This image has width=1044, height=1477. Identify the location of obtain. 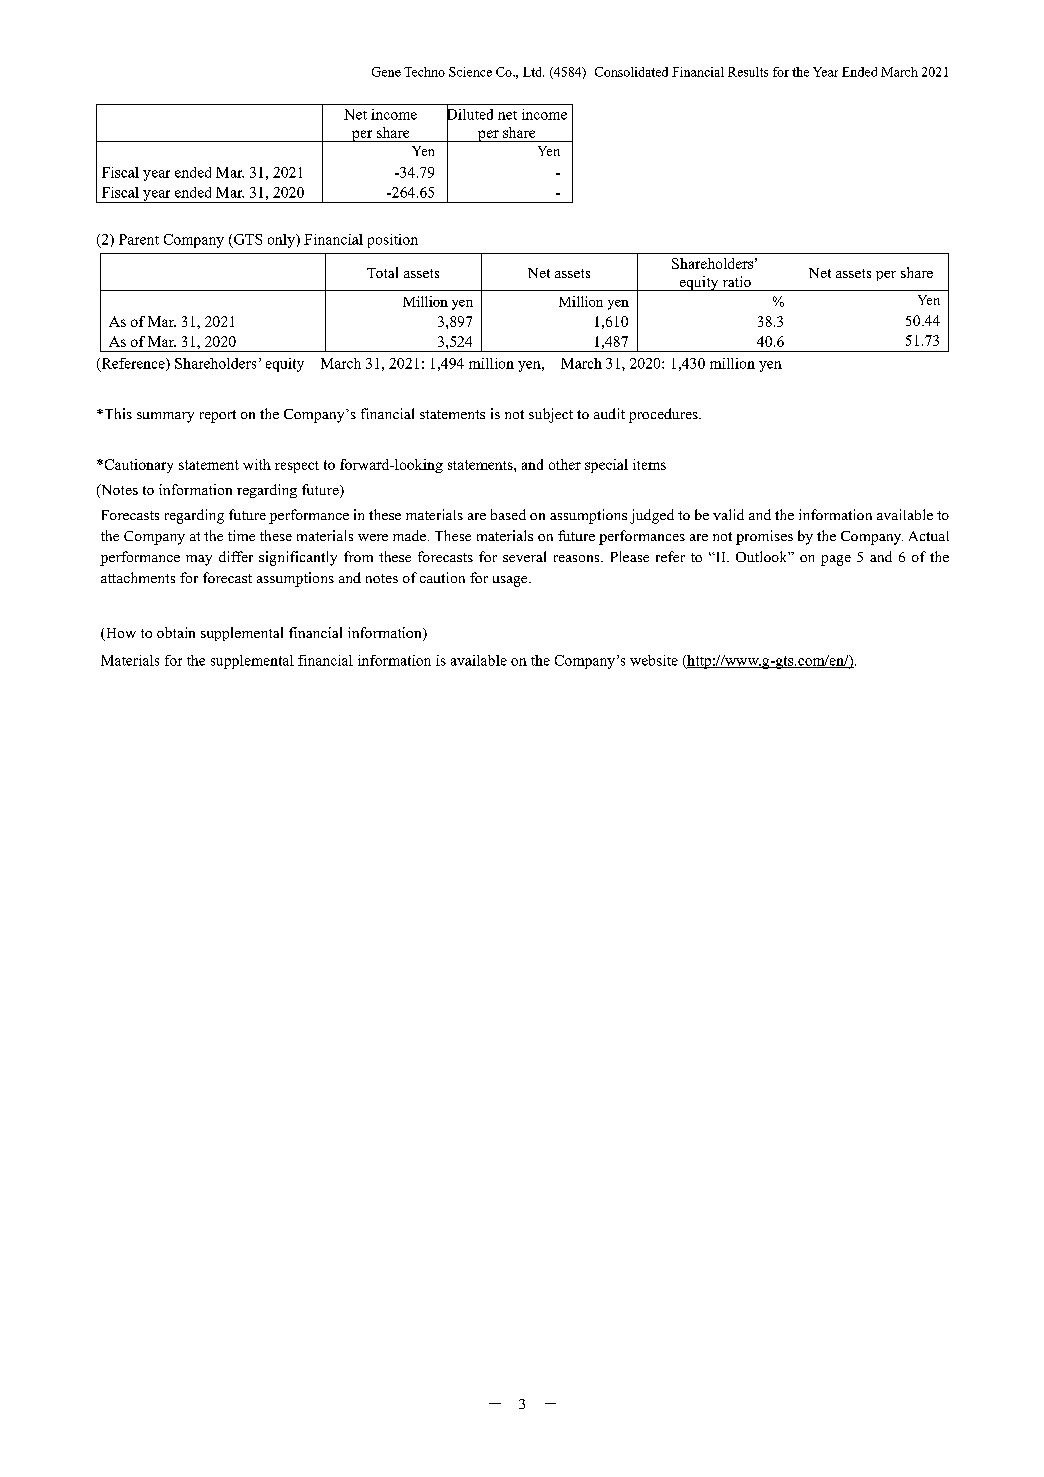
(176, 632).
